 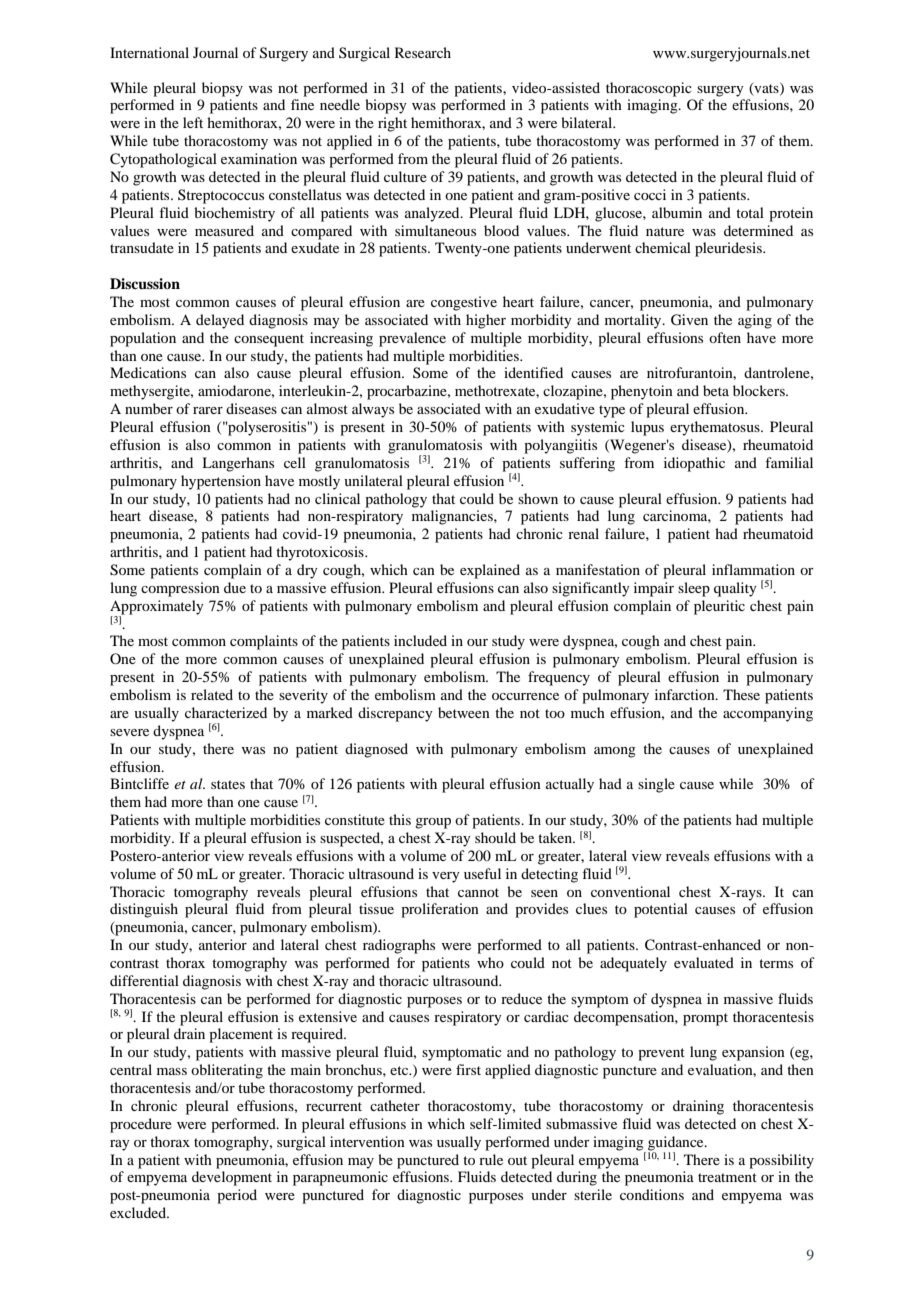 What do you see at coordinates (649, 89) in the screenshot?
I see `thoracoscopic` at bounding box center [649, 89].
